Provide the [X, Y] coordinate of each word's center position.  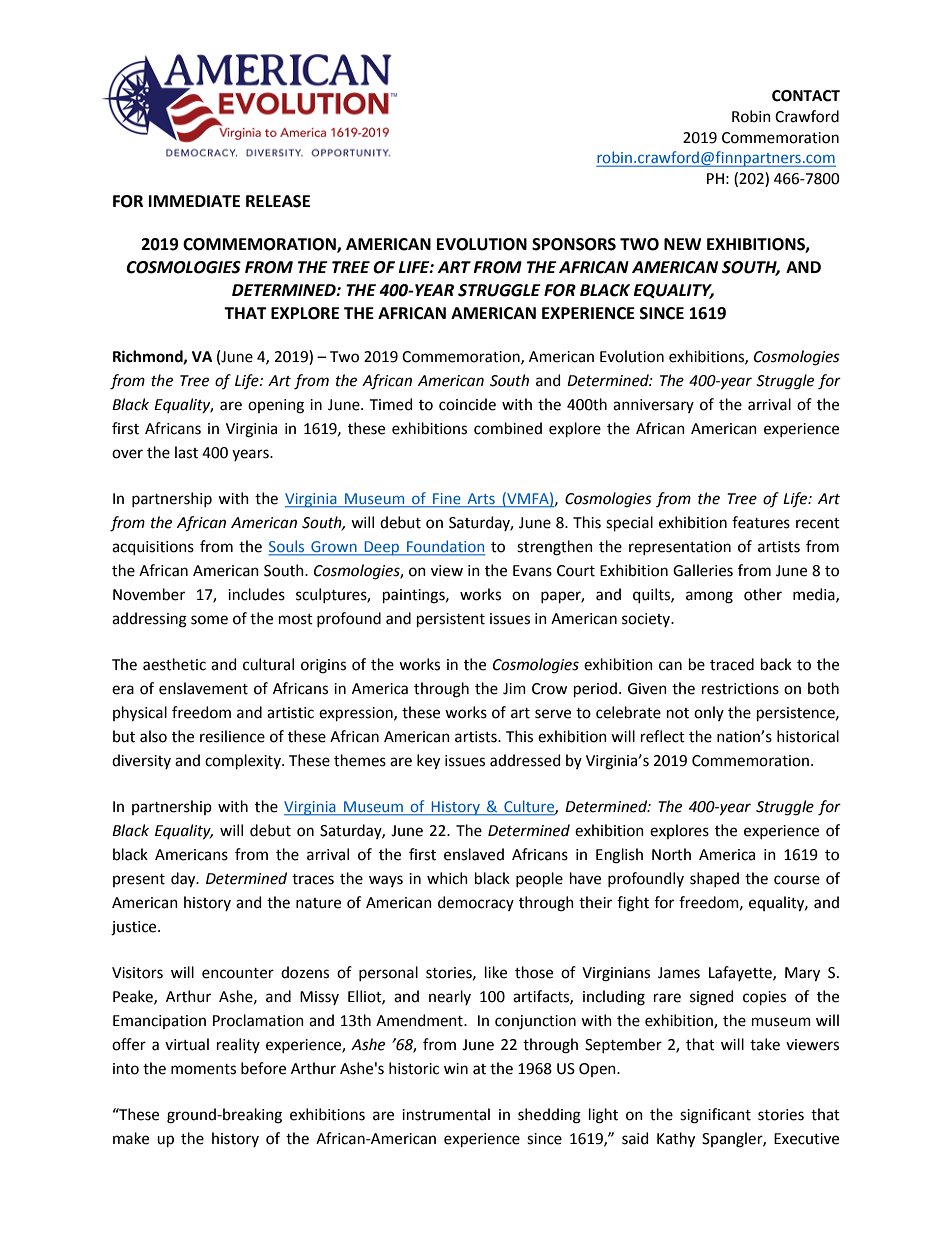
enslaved [474, 854]
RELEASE [278, 201]
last [186, 452]
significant [715, 1116]
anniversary [653, 406]
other [763, 594]
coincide [467, 404]
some [209, 620]
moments [203, 1069]
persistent [451, 620]
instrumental [446, 1114]
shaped [714, 879]
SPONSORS [574, 244]
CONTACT [806, 96]
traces [313, 879]
